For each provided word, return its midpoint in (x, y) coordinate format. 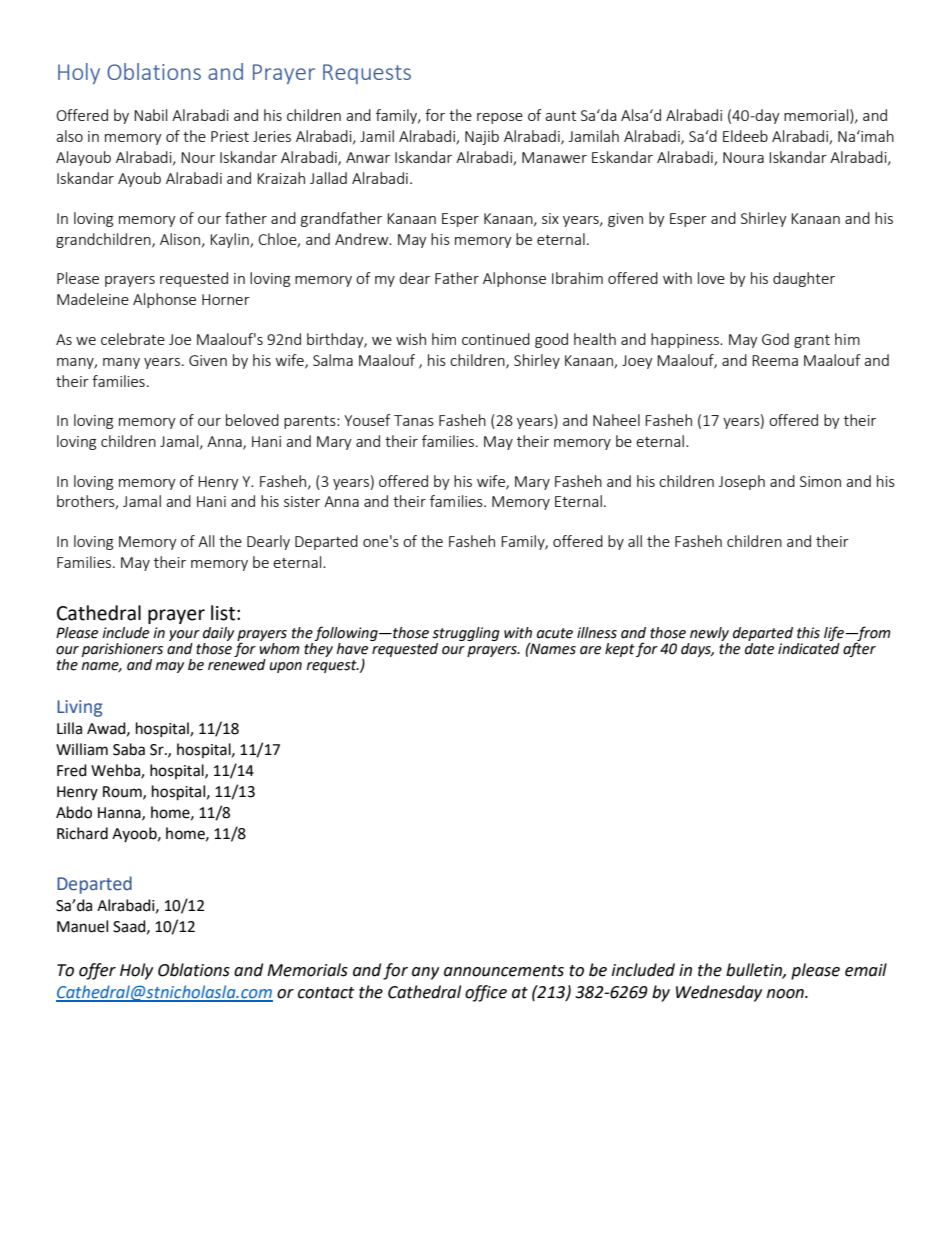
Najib (482, 137)
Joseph (742, 482)
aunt (560, 116)
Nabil (150, 115)
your (184, 637)
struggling (466, 635)
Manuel (82, 926)
